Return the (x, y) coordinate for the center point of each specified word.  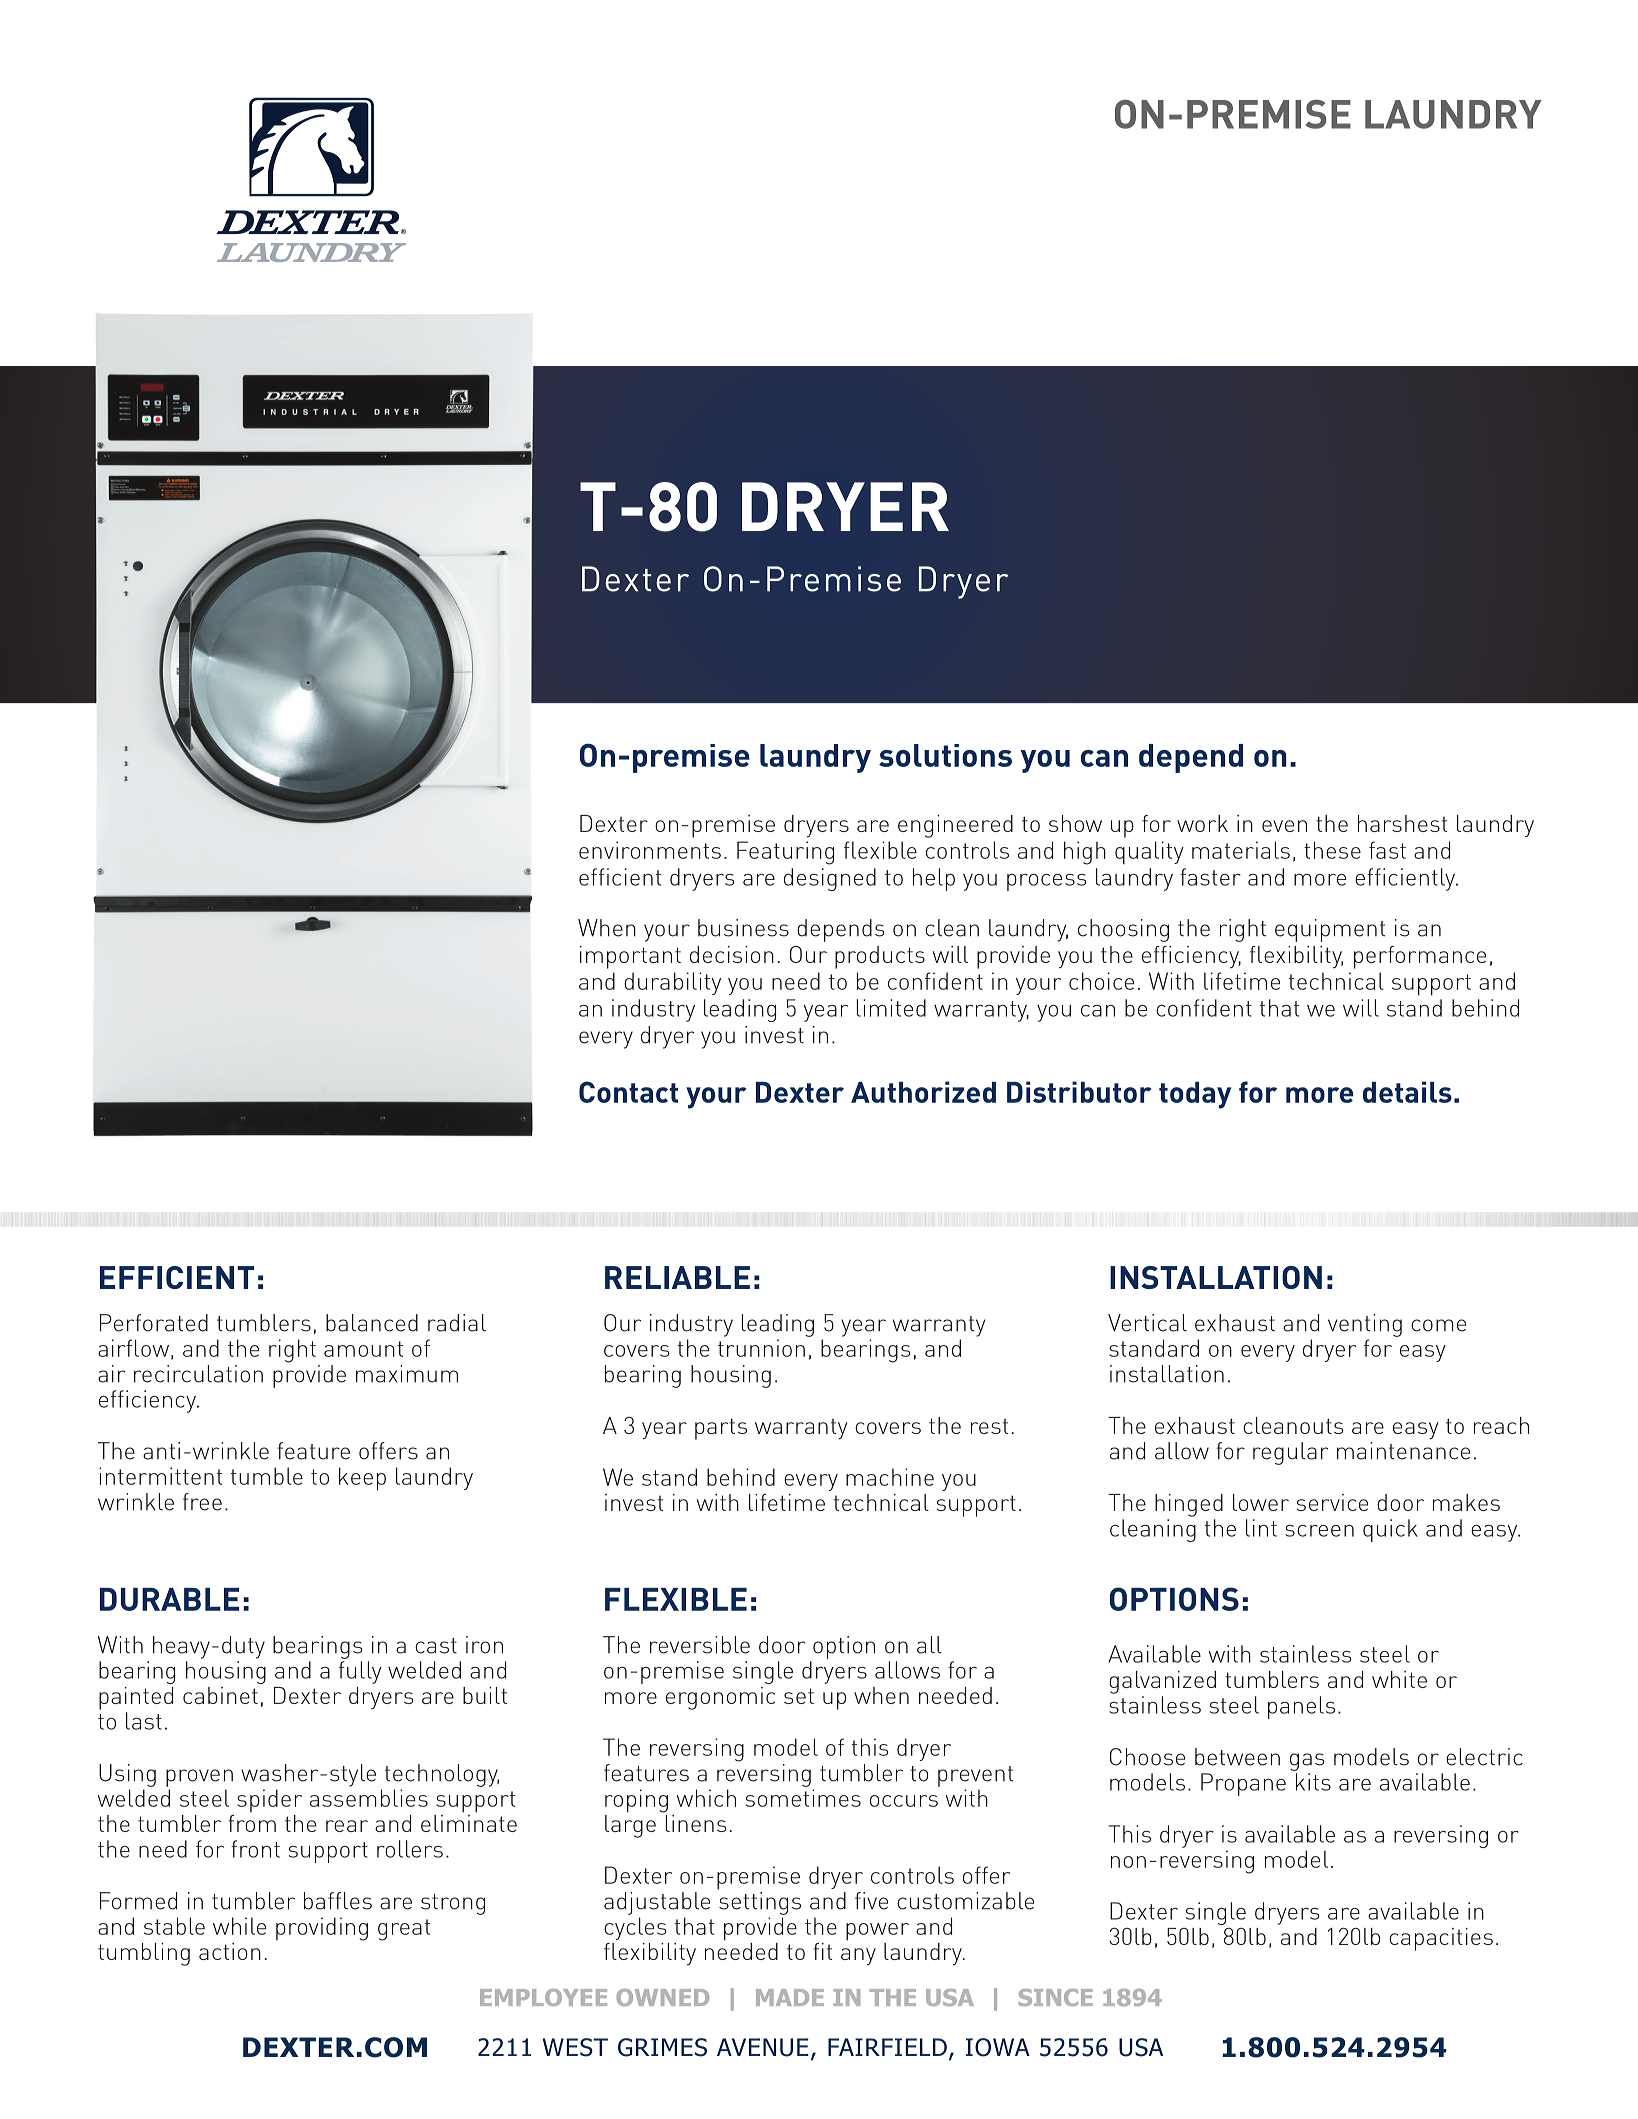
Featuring (785, 853)
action (230, 1951)
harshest (1403, 823)
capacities (1441, 1939)
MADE (790, 1997)
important (630, 957)
